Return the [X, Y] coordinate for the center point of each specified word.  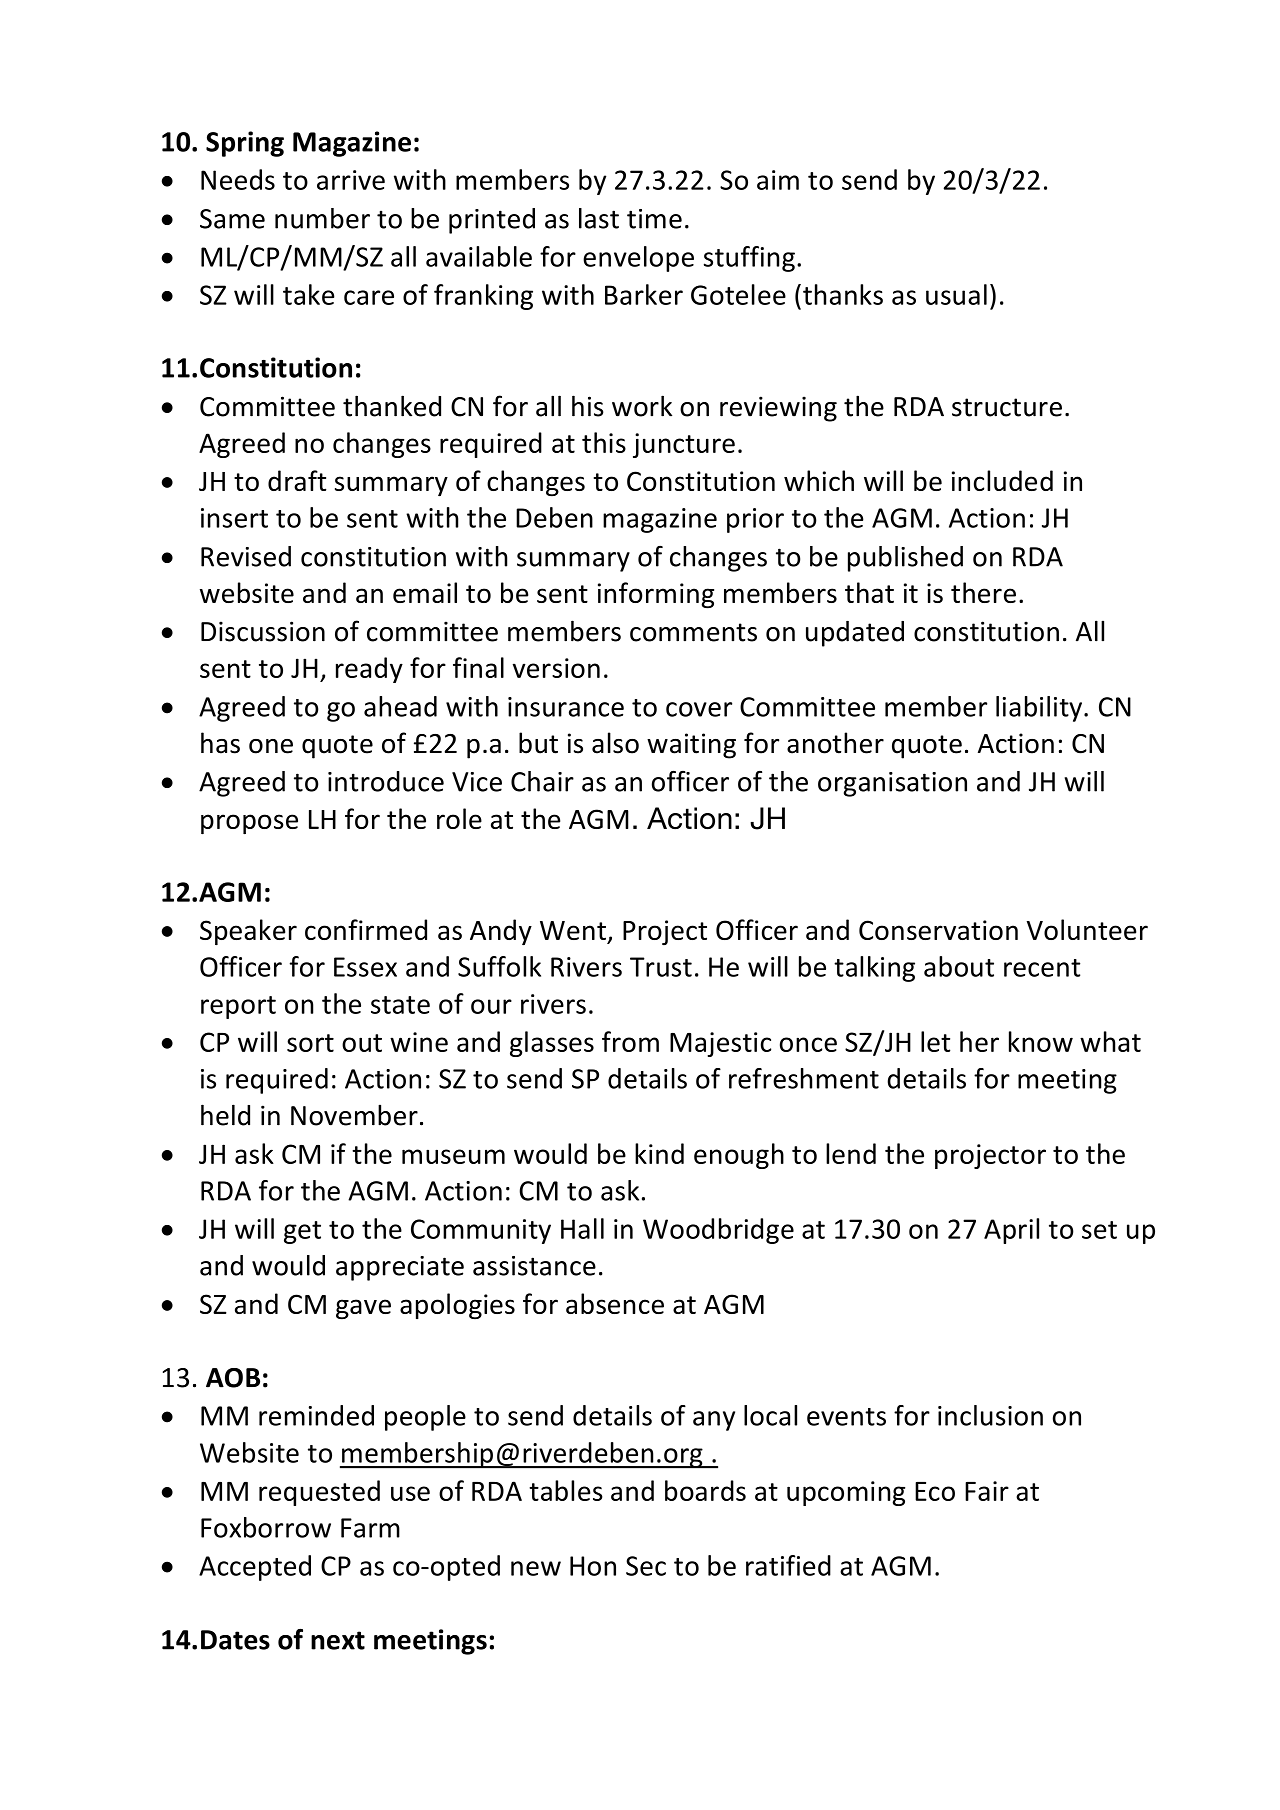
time [654, 219]
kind [659, 1153]
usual [956, 294]
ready [369, 670]
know [1041, 1041]
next [338, 1640]
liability [1040, 709]
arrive [351, 180]
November [354, 1115]
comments [693, 632]
